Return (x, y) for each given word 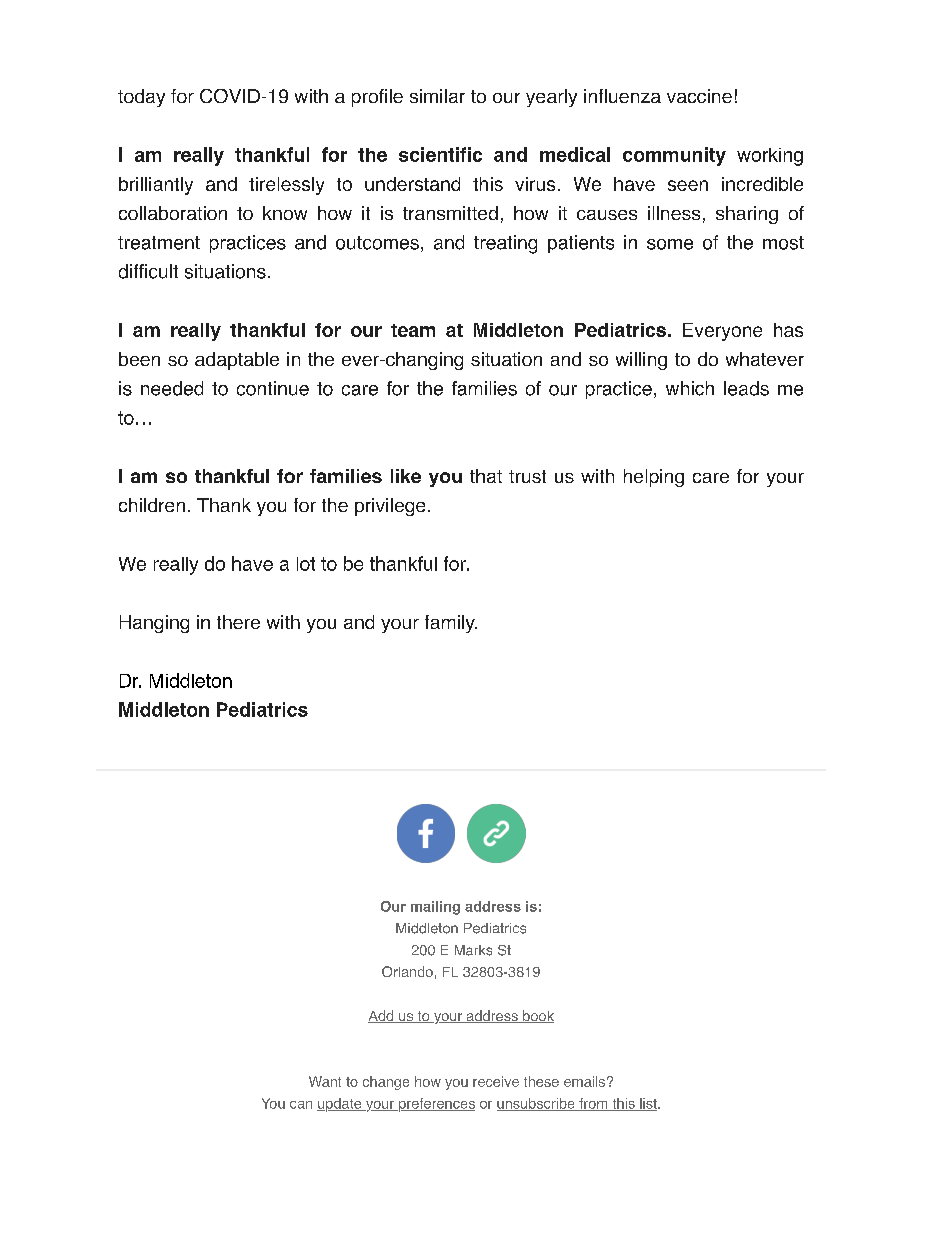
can (301, 1105)
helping (654, 478)
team (413, 330)
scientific (440, 154)
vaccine (699, 96)
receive (496, 1081)
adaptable (237, 361)
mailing (435, 908)
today (141, 98)
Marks (473, 950)
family (451, 624)
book (537, 1016)
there (238, 622)
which (690, 388)
